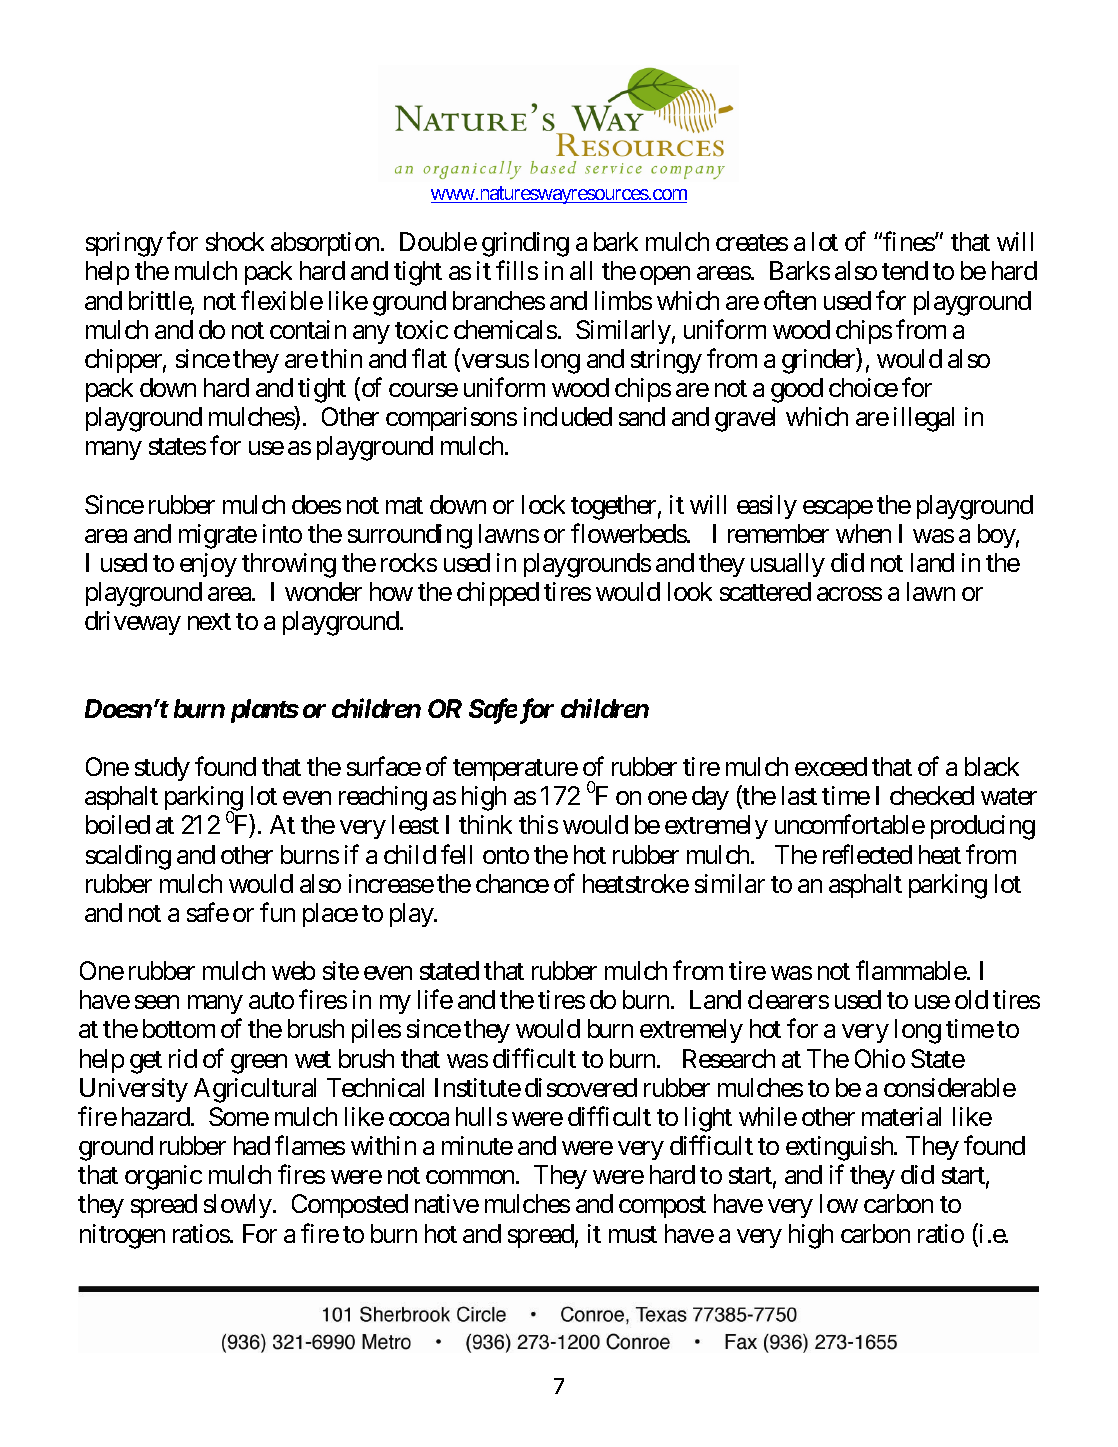 The height and width of the page is (1447, 1118). Describe the element at coordinates (905, 270) in the page. I see `tend` at that location.
